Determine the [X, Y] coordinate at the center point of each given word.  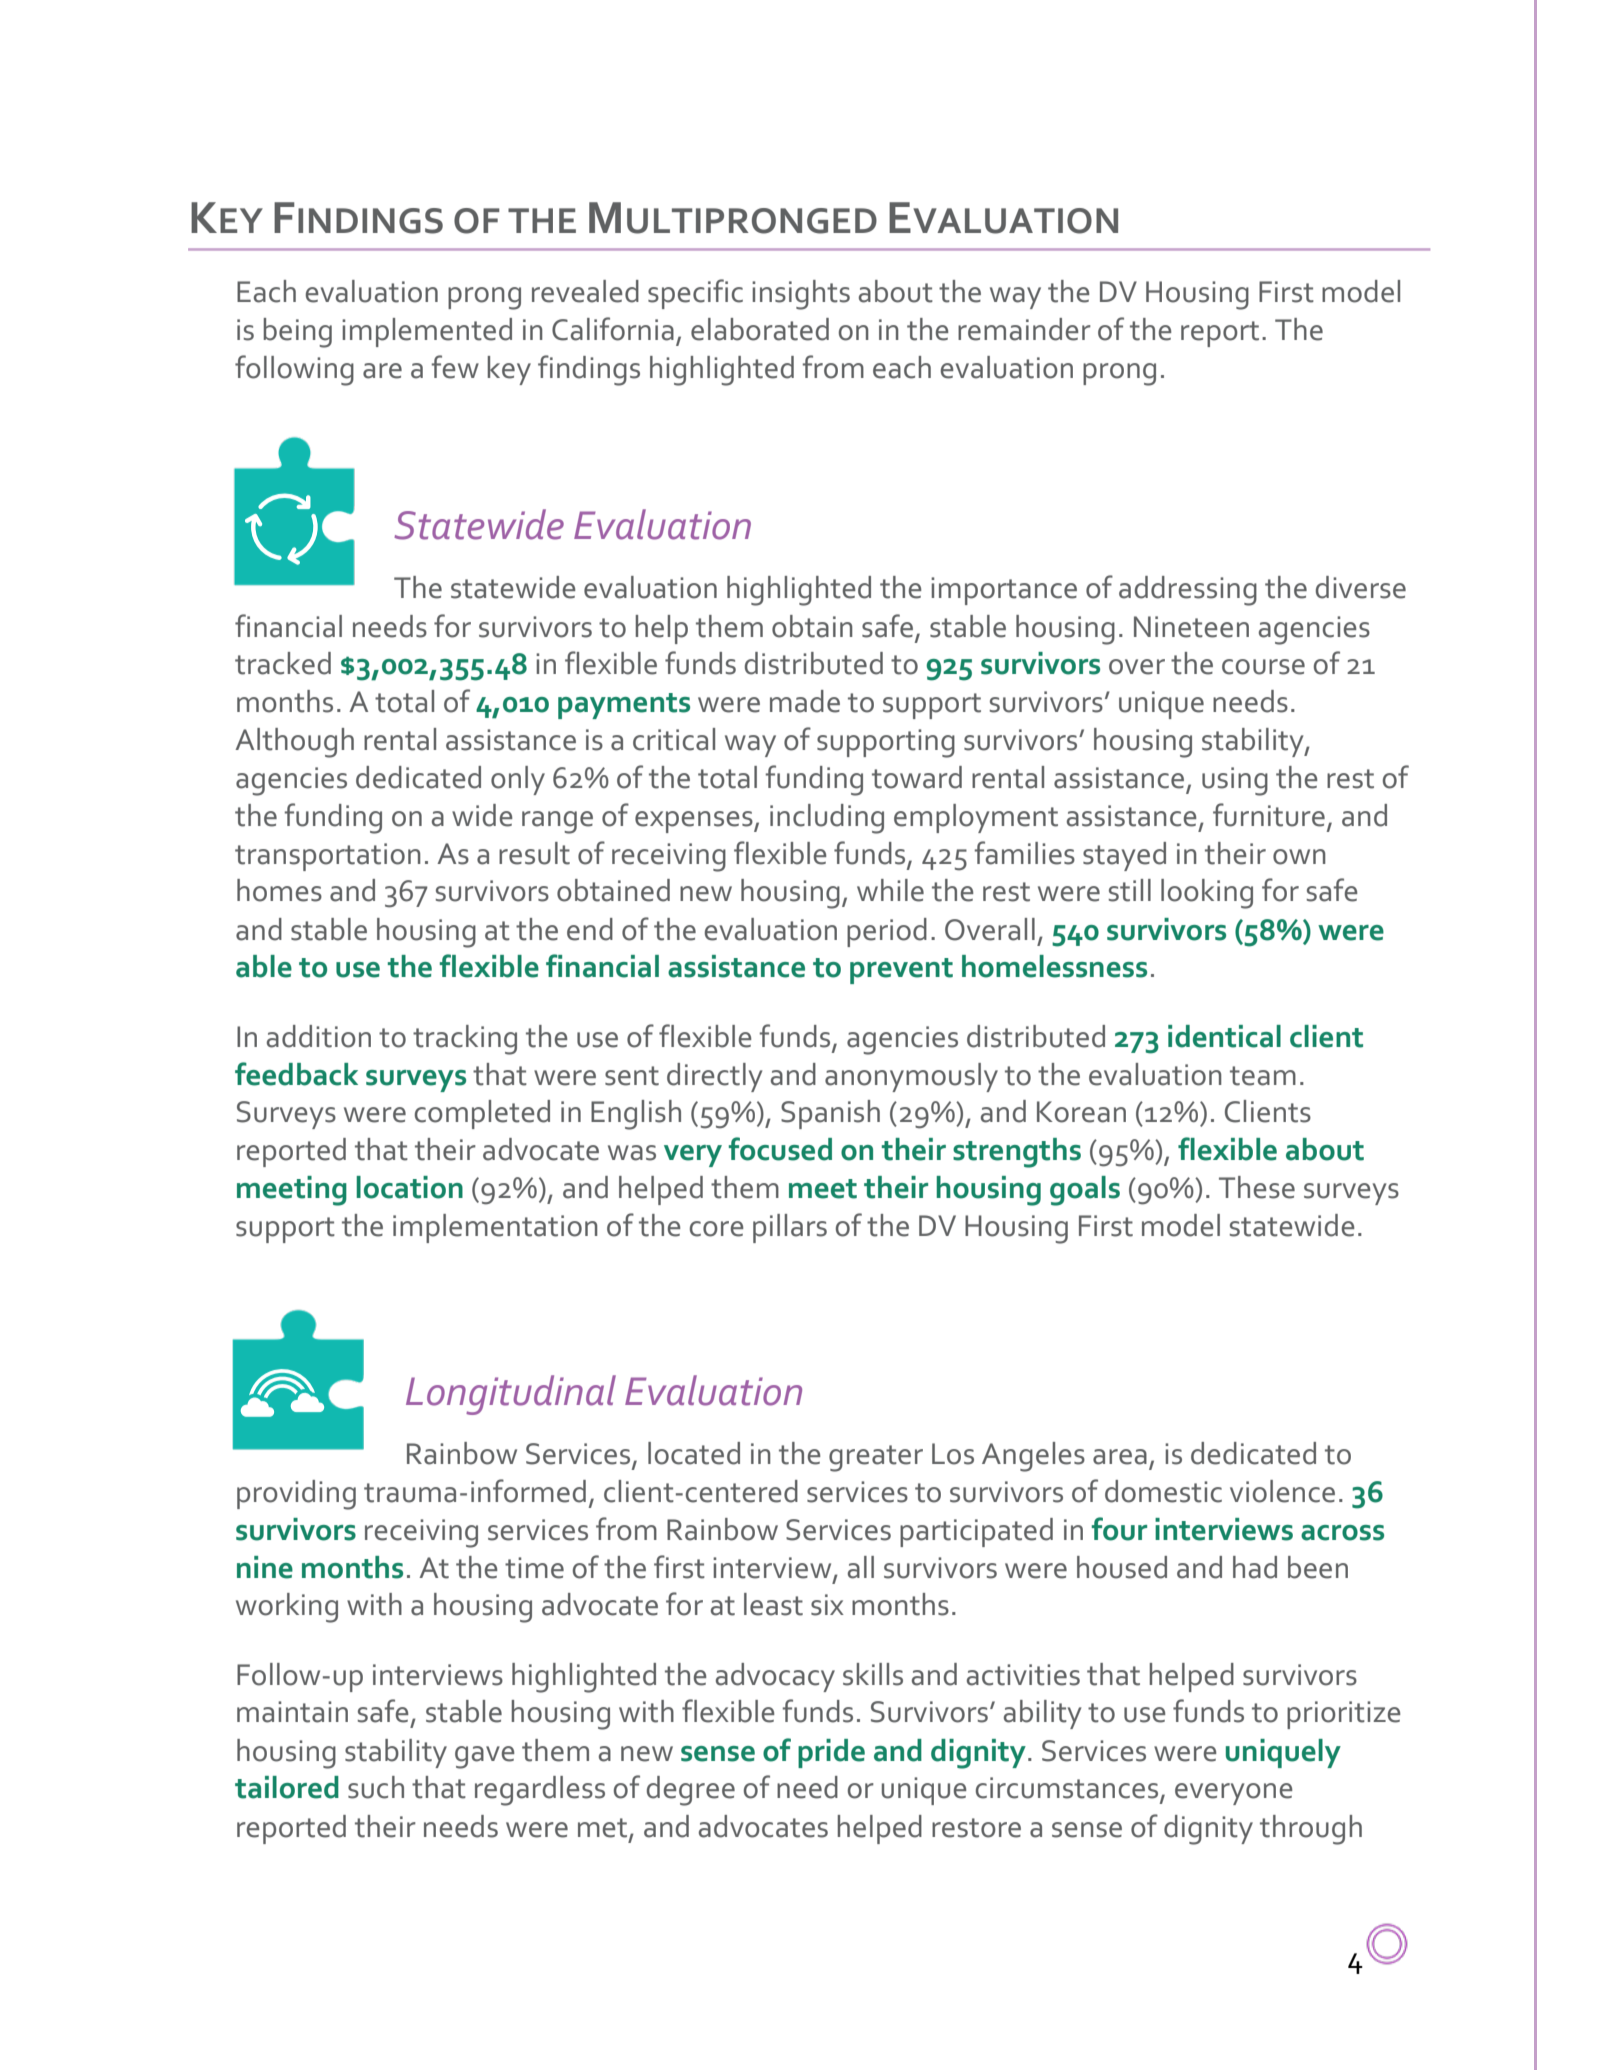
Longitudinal [511, 1395]
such [376, 1787]
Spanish [830, 1114]
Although [294, 743]
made [805, 701]
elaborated [760, 329]
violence [1282, 1491]
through [1311, 1830]
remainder [1024, 329]
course [1263, 667]
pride [831, 1753]
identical [1224, 1036]
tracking [465, 1040]
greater [876, 1458]
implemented [427, 332]
